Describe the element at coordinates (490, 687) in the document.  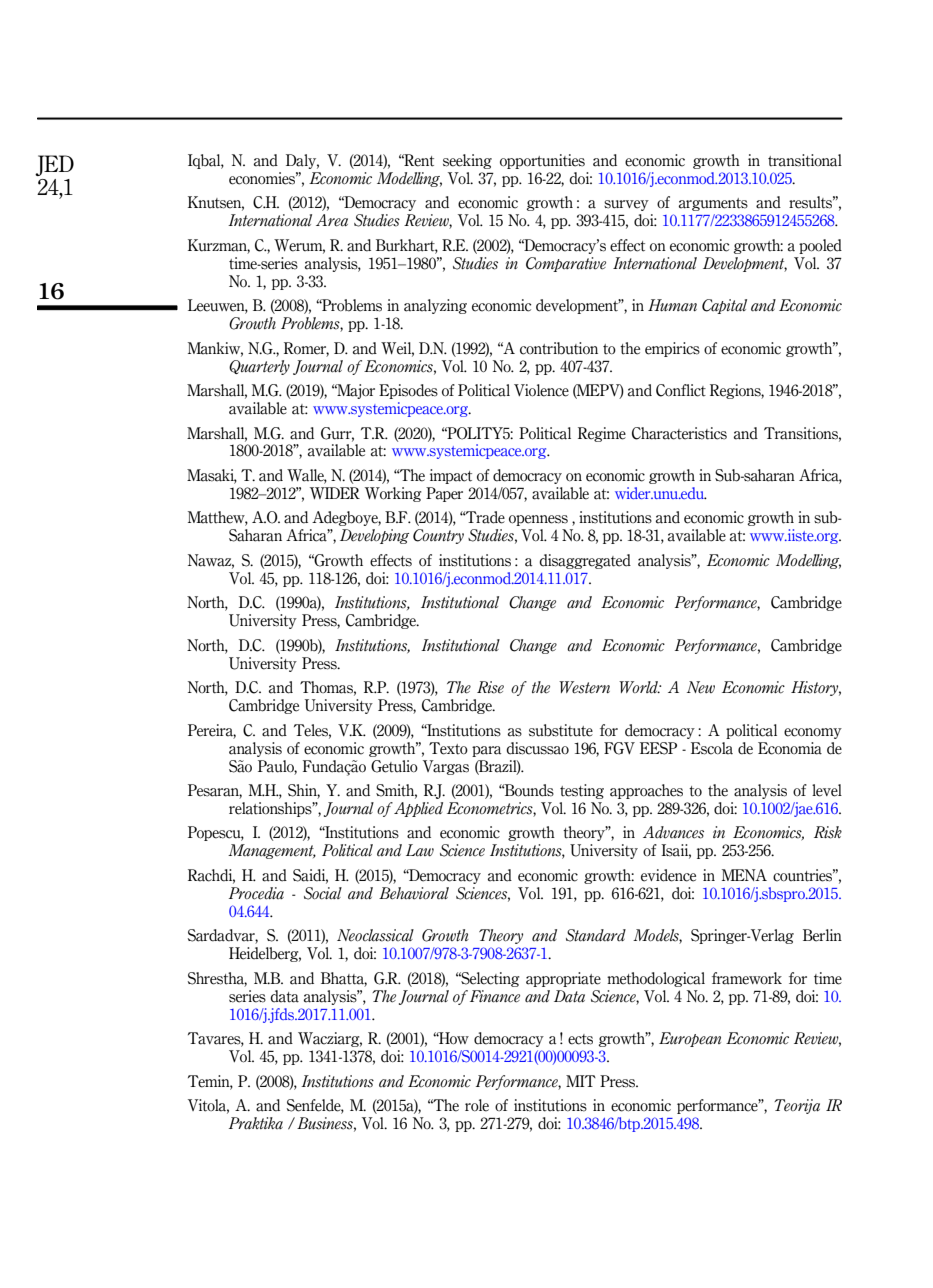
I see `Rise` at that location.
